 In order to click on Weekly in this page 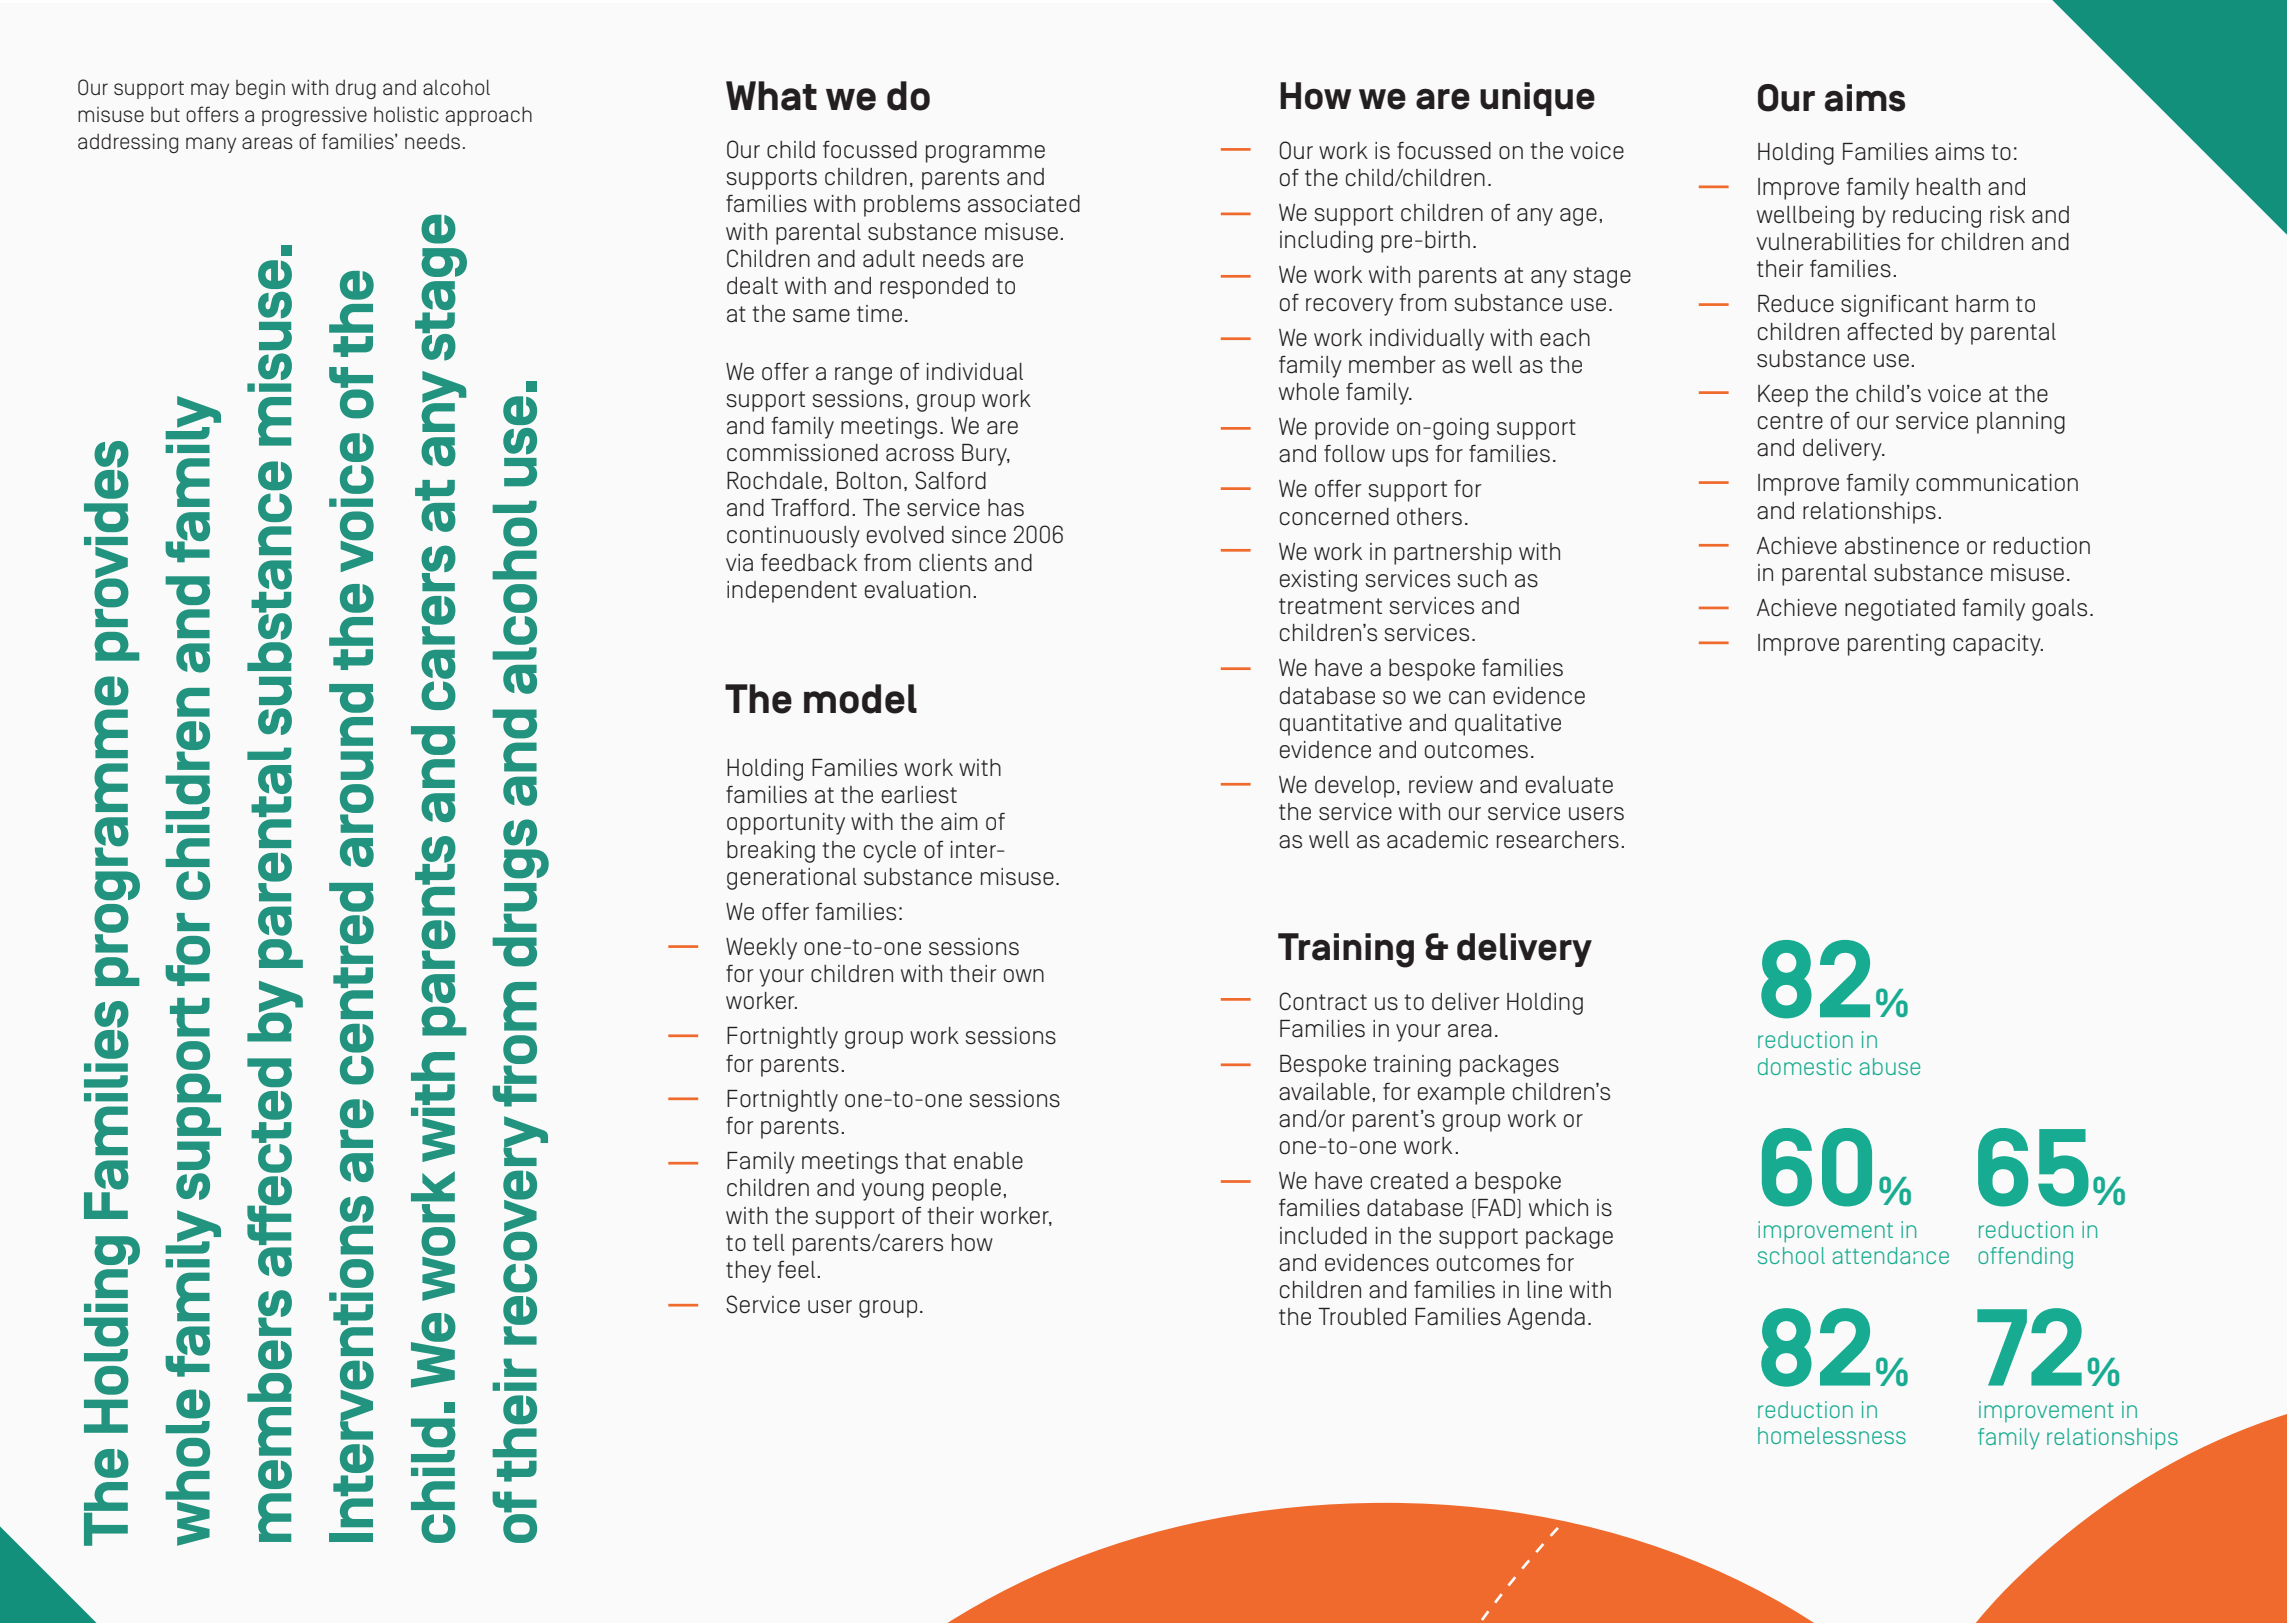, I will do `click(761, 949)`.
